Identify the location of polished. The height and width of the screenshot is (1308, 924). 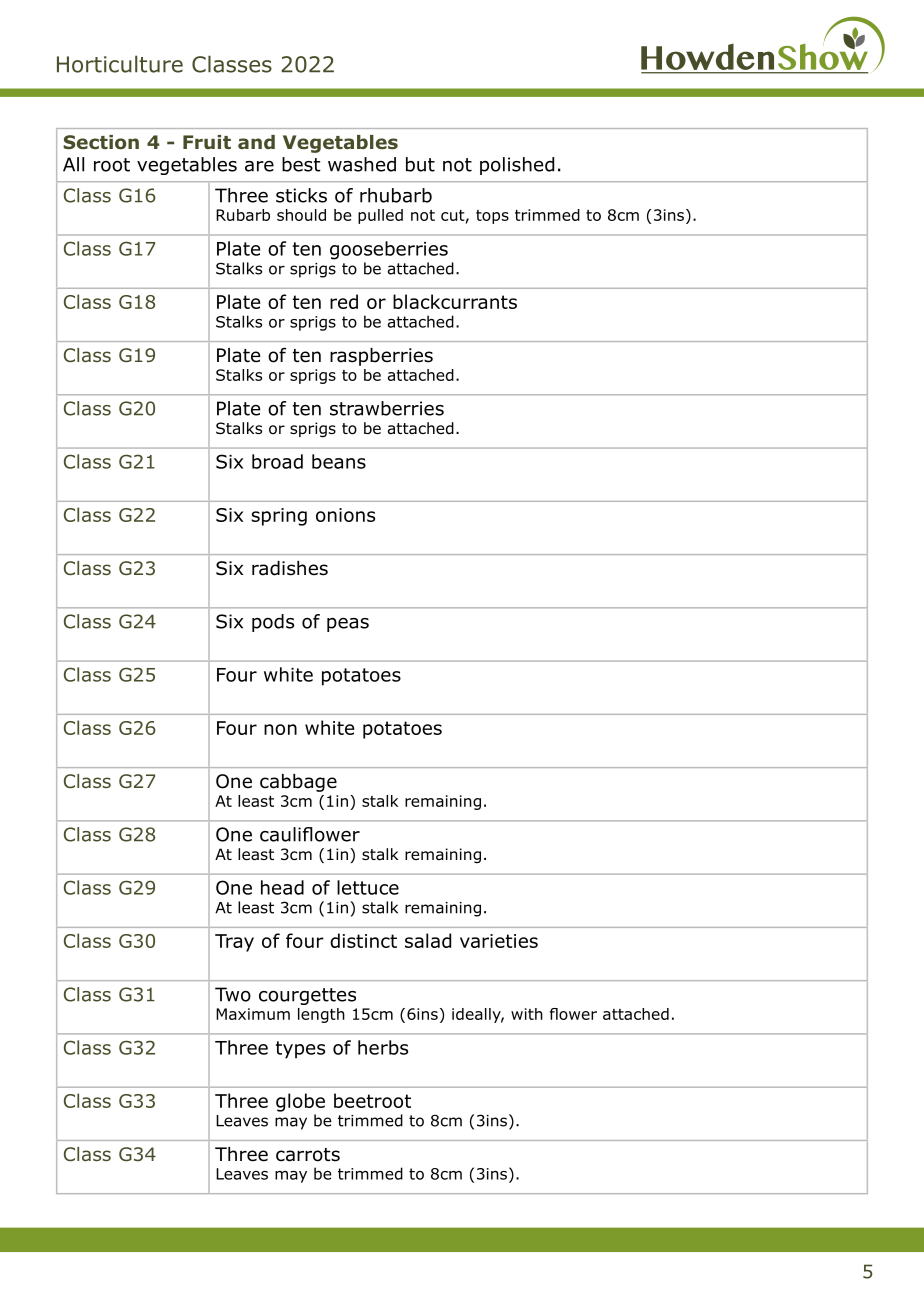
(517, 166).
